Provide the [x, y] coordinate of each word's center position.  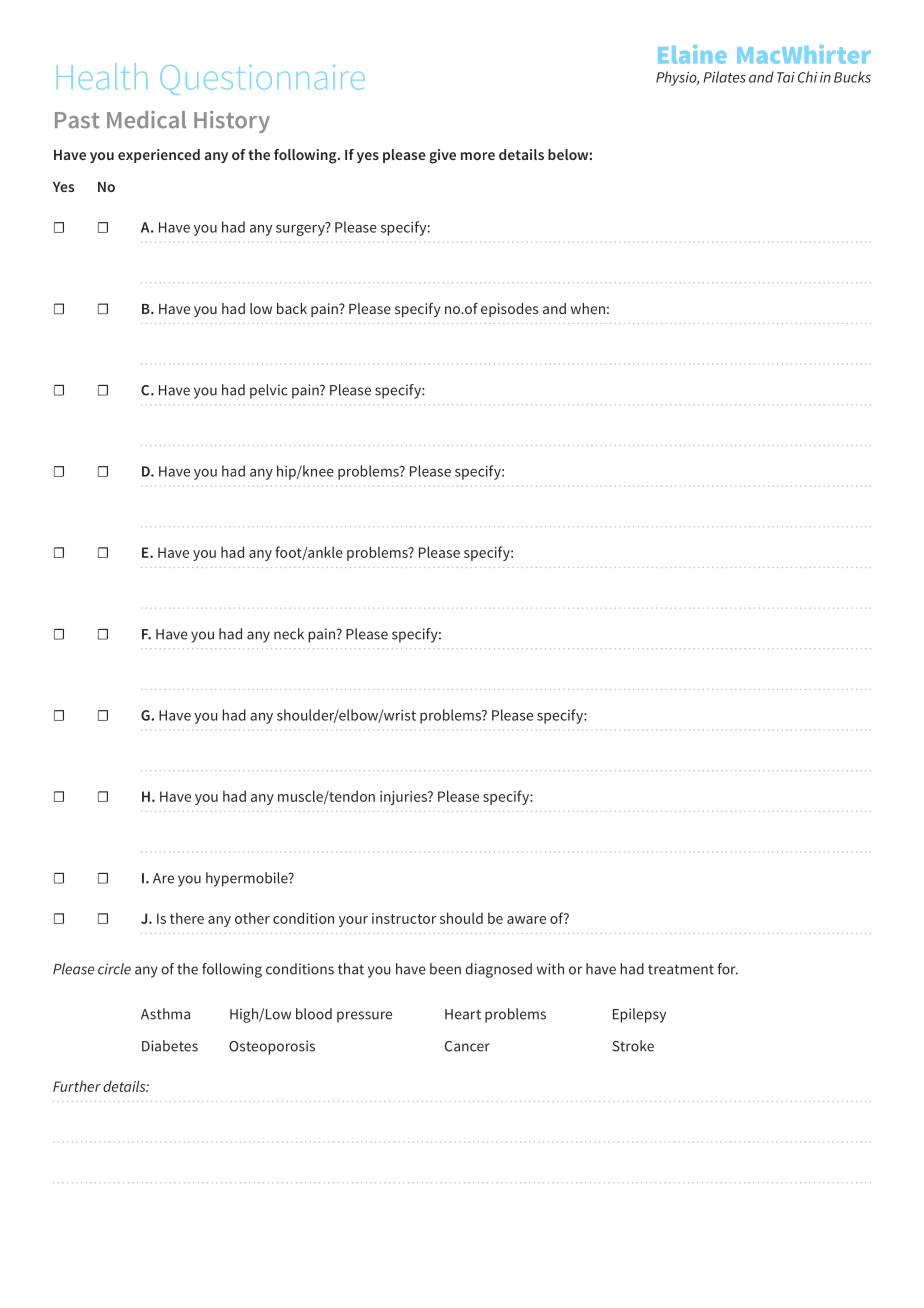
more [478, 156]
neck [289, 634]
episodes [509, 310]
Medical [146, 120]
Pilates [724, 77]
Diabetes [170, 1046]
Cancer [467, 1046]
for [728, 969]
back [292, 308]
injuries [404, 798]
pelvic [268, 391]
